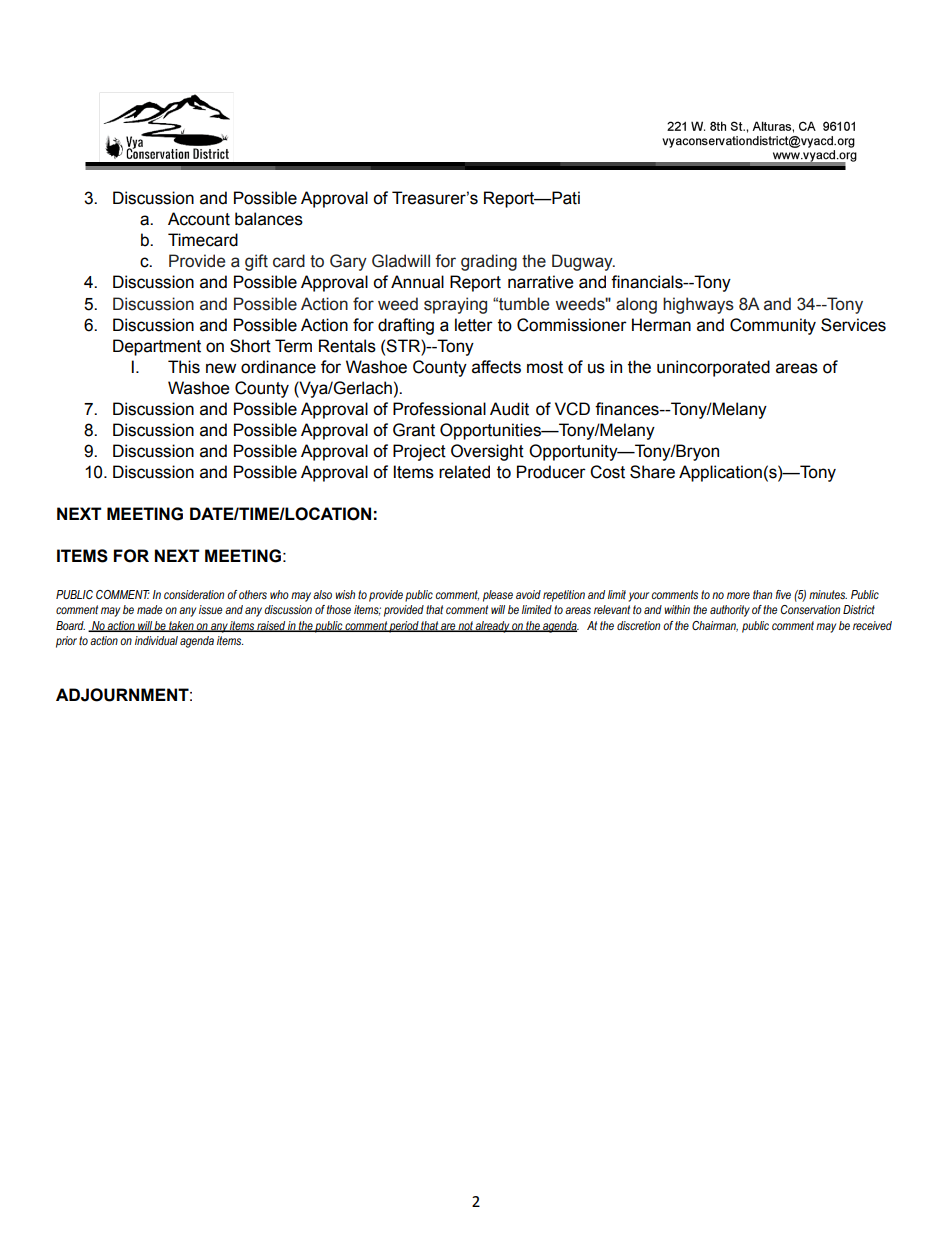  What do you see at coordinates (414, 430) in the page?
I see `Grant` at bounding box center [414, 430].
